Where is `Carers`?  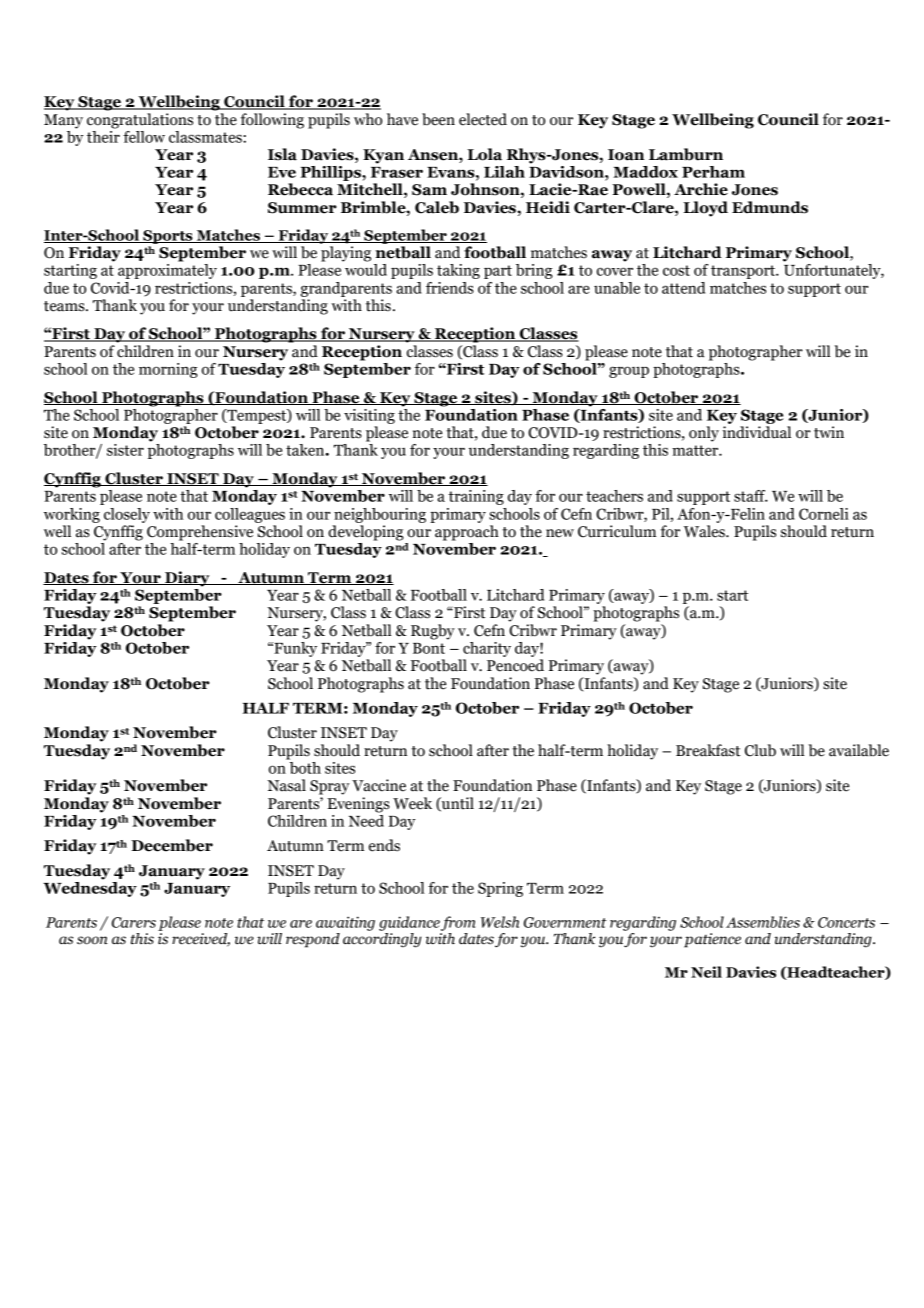 Carers is located at coordinates (134, 922).
